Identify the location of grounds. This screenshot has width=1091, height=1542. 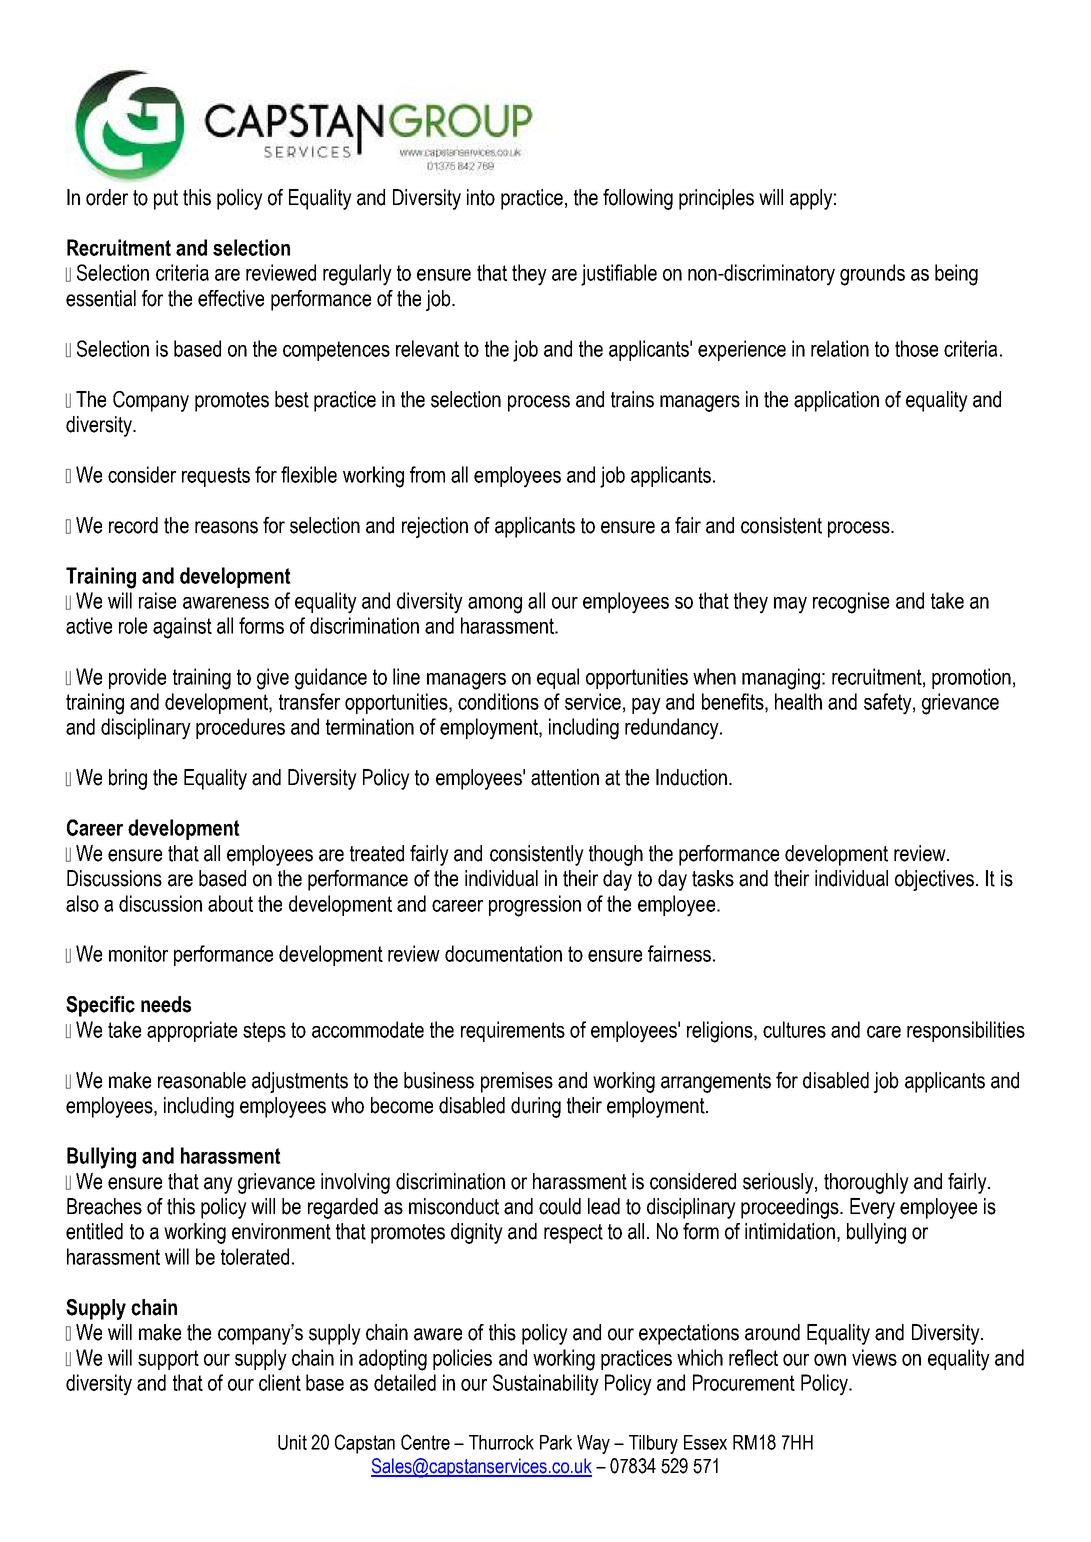
(872, 275).
